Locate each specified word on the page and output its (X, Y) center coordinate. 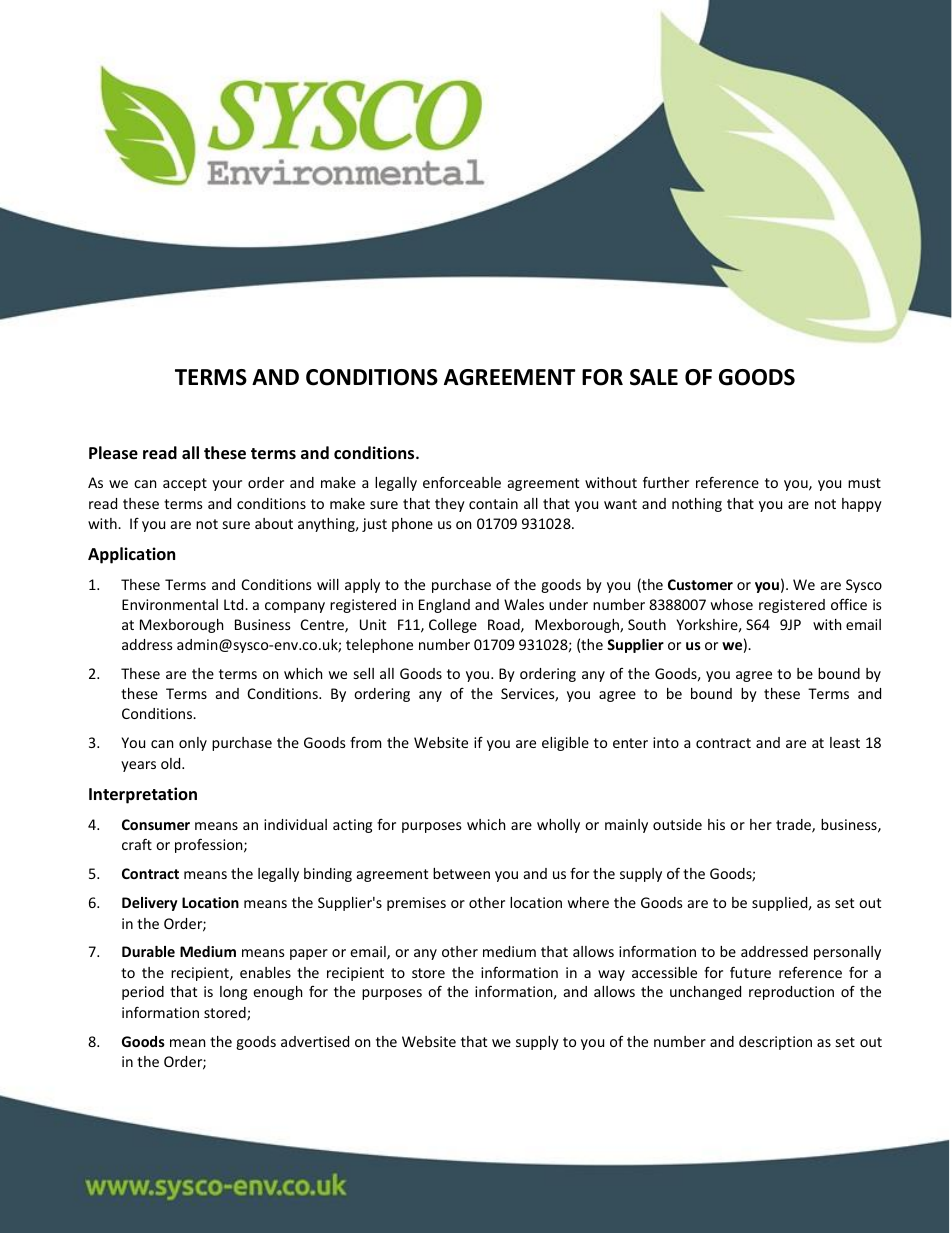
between (461, 873)
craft (137, 844)
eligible (565, 744)
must (864, 483)
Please (113, 453)
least (845, 742)
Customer (700, 584)
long (233, 993)
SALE (654, 377)
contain (493, 503)
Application (131, 555)
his (716, 824)
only (193, 744)
